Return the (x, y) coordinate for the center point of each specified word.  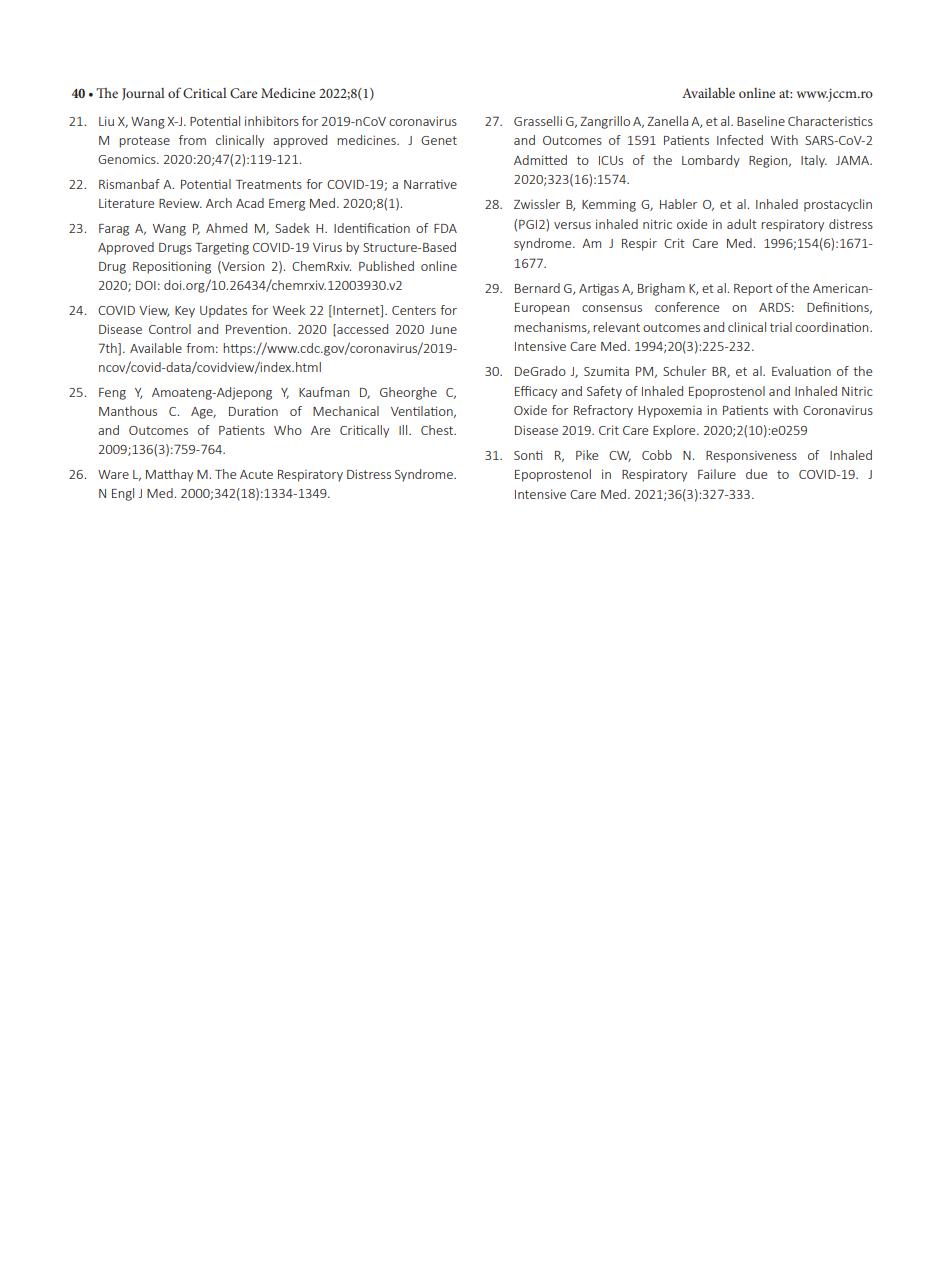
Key (185, 312)
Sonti (528, 455)
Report (753, 290)
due (756, 474)
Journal (143, 94)
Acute (256, 474)
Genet (439, 140)
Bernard (537, 288)
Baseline (761, 121)
